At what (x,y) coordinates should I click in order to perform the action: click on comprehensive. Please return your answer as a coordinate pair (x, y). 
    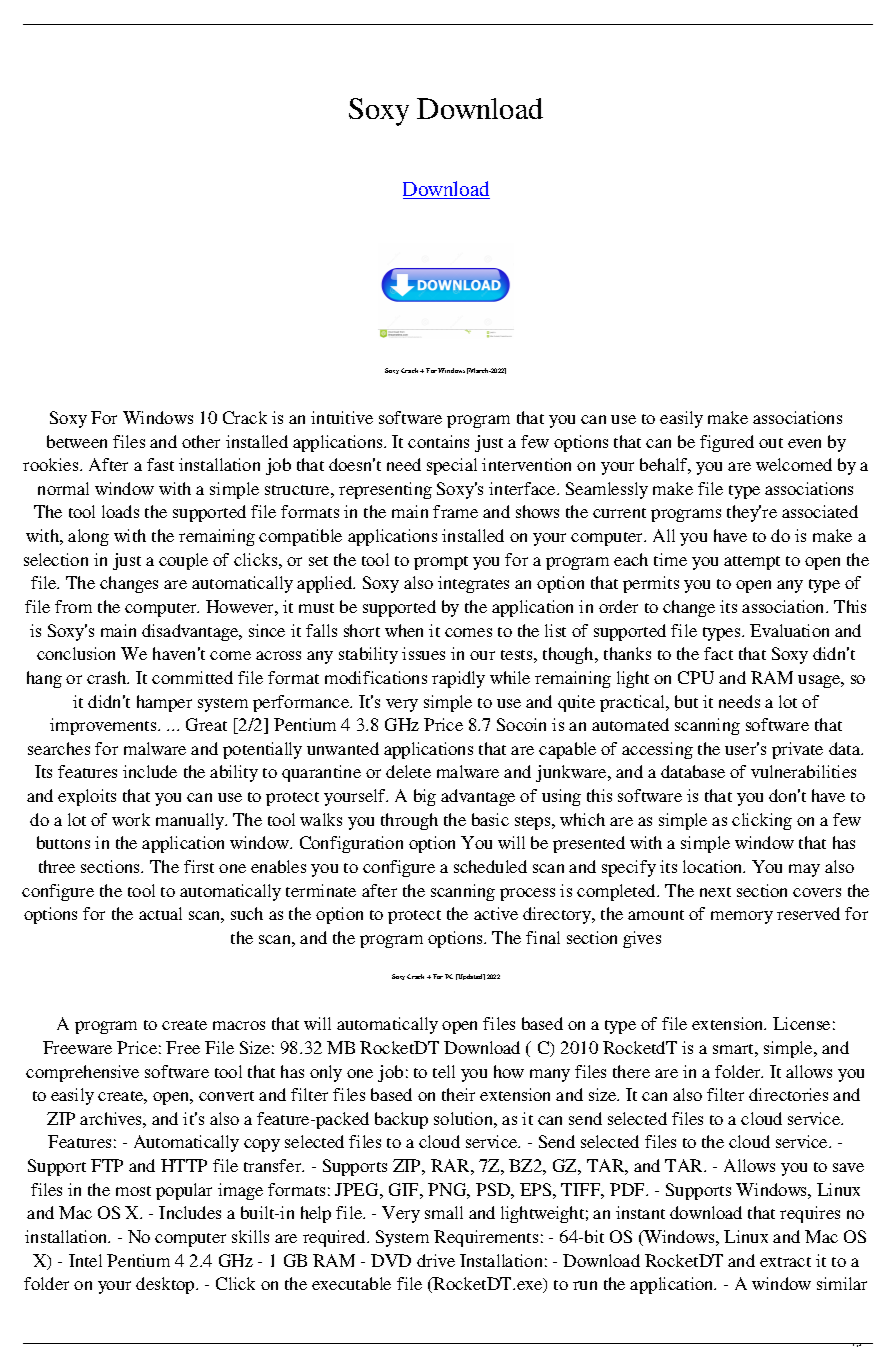
    Looking at the image, I should click on (82, 1073).
